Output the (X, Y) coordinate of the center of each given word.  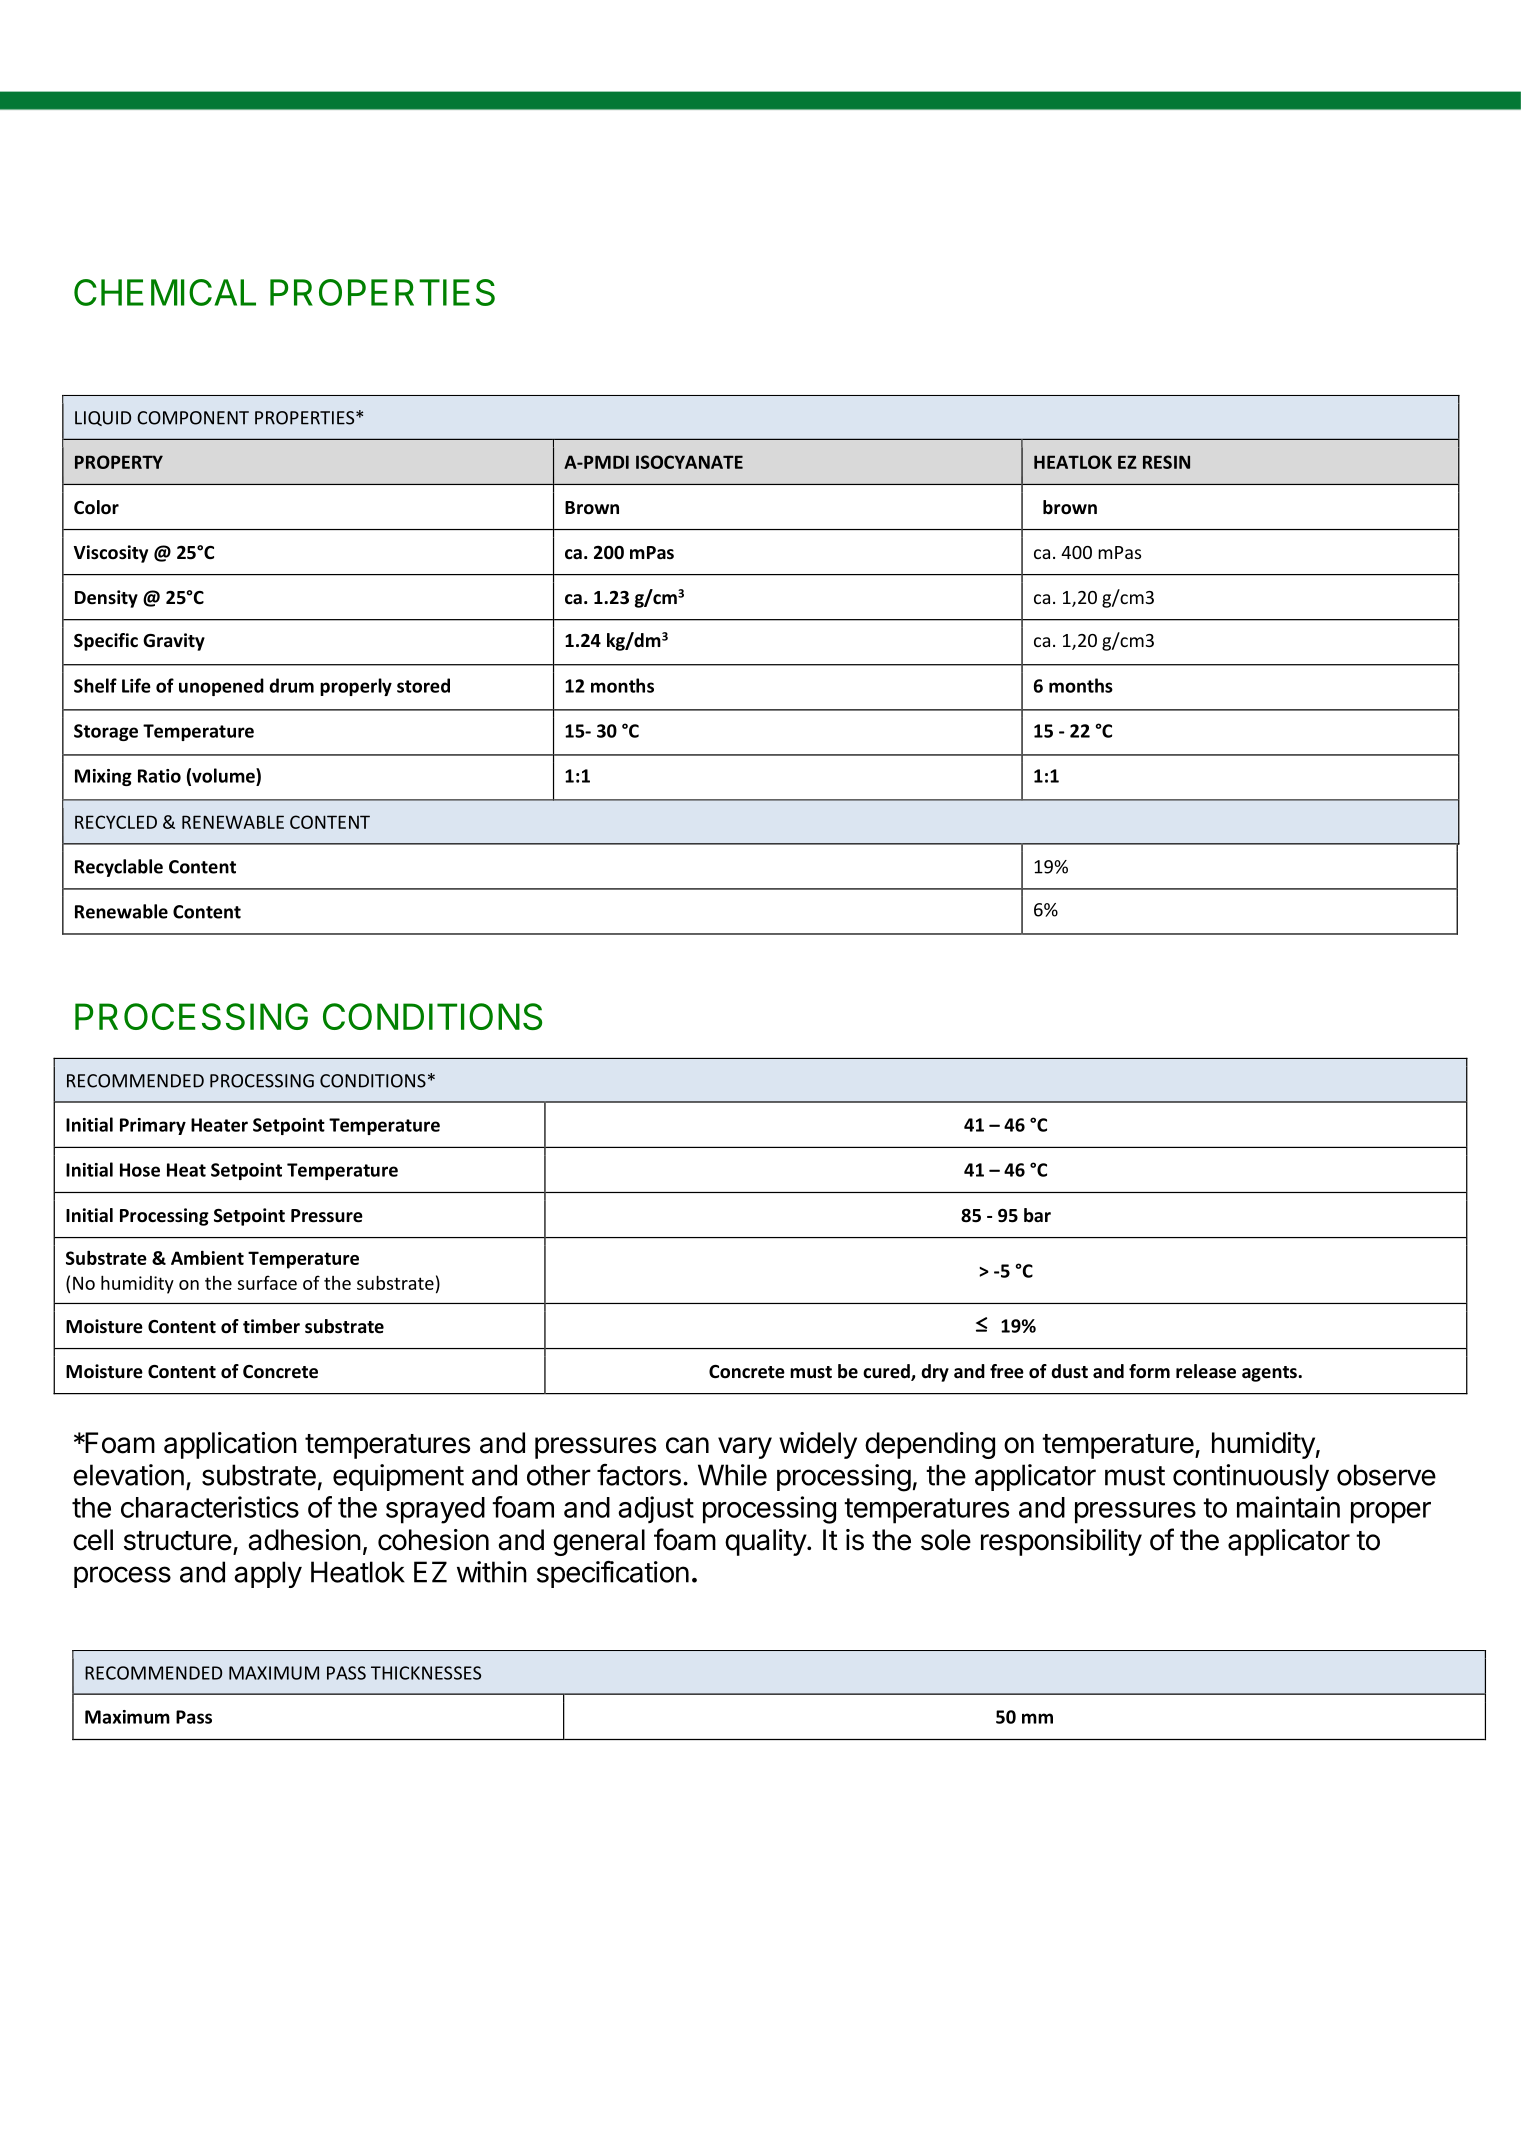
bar (1037, 1215)
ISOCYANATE (689, 462)
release (1206, 1371)
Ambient (207, 1257)
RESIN (1166, 462)
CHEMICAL (165, 292)
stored (423, 685)
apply (268, 1574)
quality (766, 1542)
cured (887, 1372)
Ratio (159, 776)
